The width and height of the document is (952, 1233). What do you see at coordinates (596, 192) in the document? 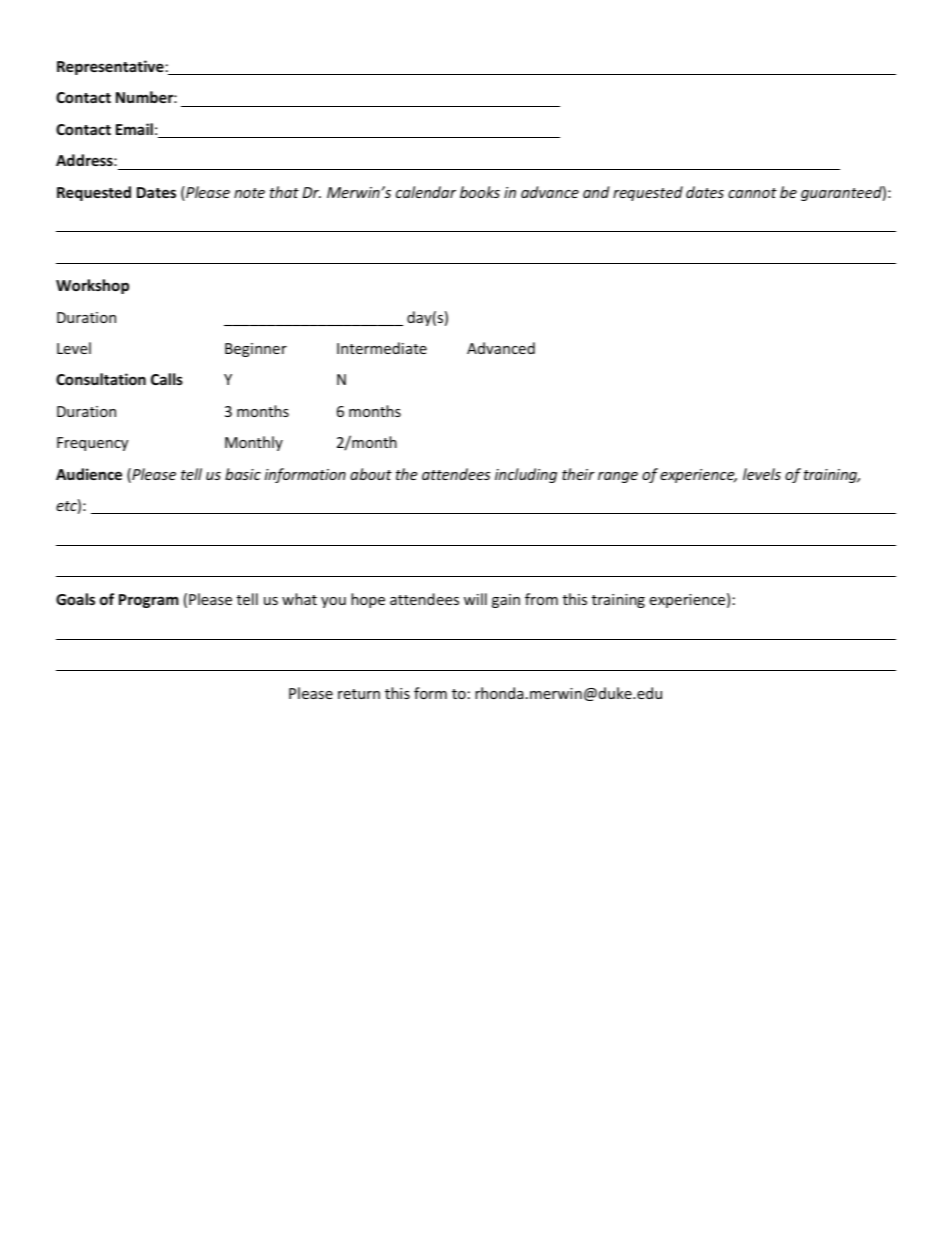
I see `and` at bounding box center [596, 192].
